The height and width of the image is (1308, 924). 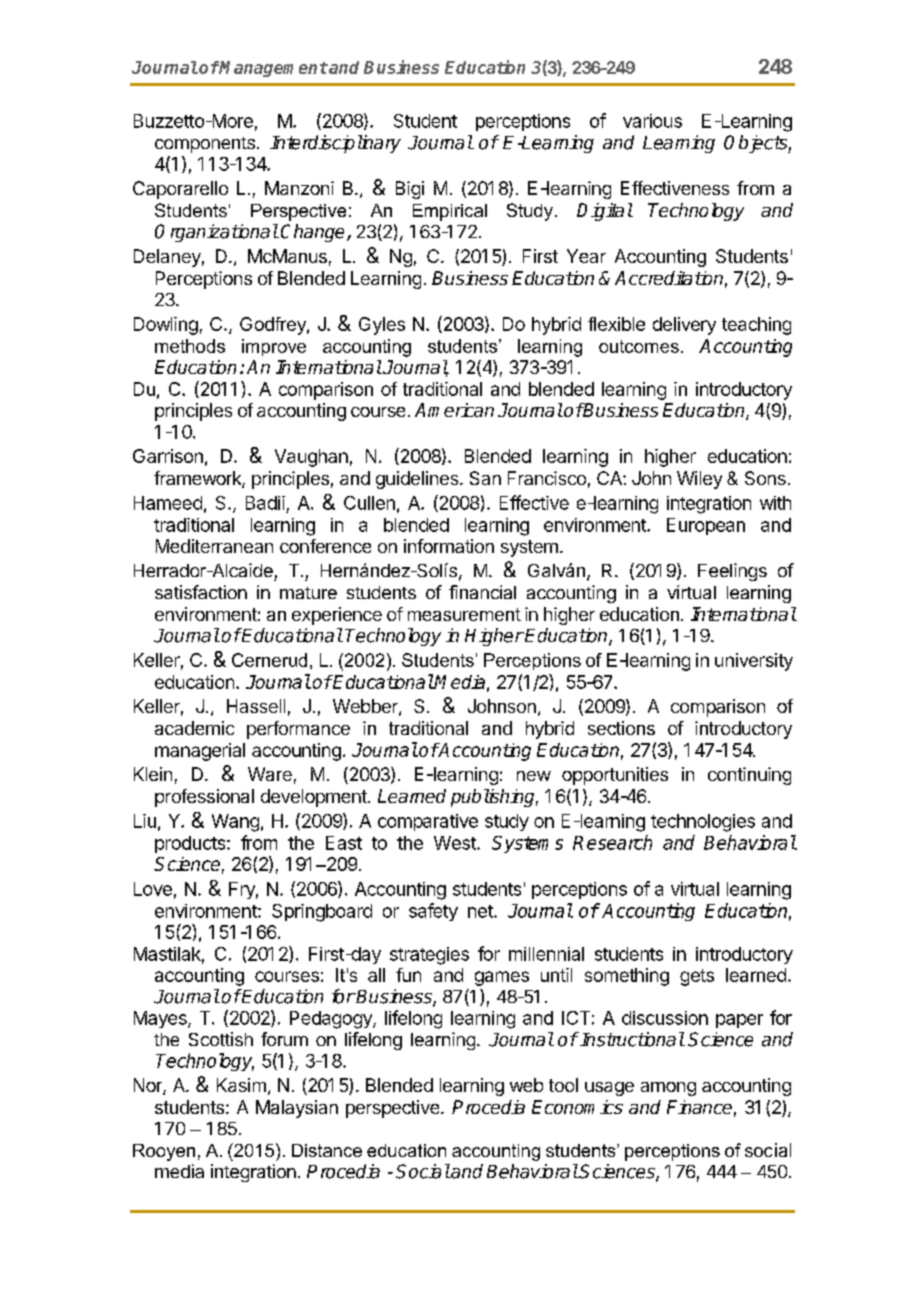 What do you see at coordinates (699, 480) in the image?
I see `Wiley` at bounding box center [699, 480].
